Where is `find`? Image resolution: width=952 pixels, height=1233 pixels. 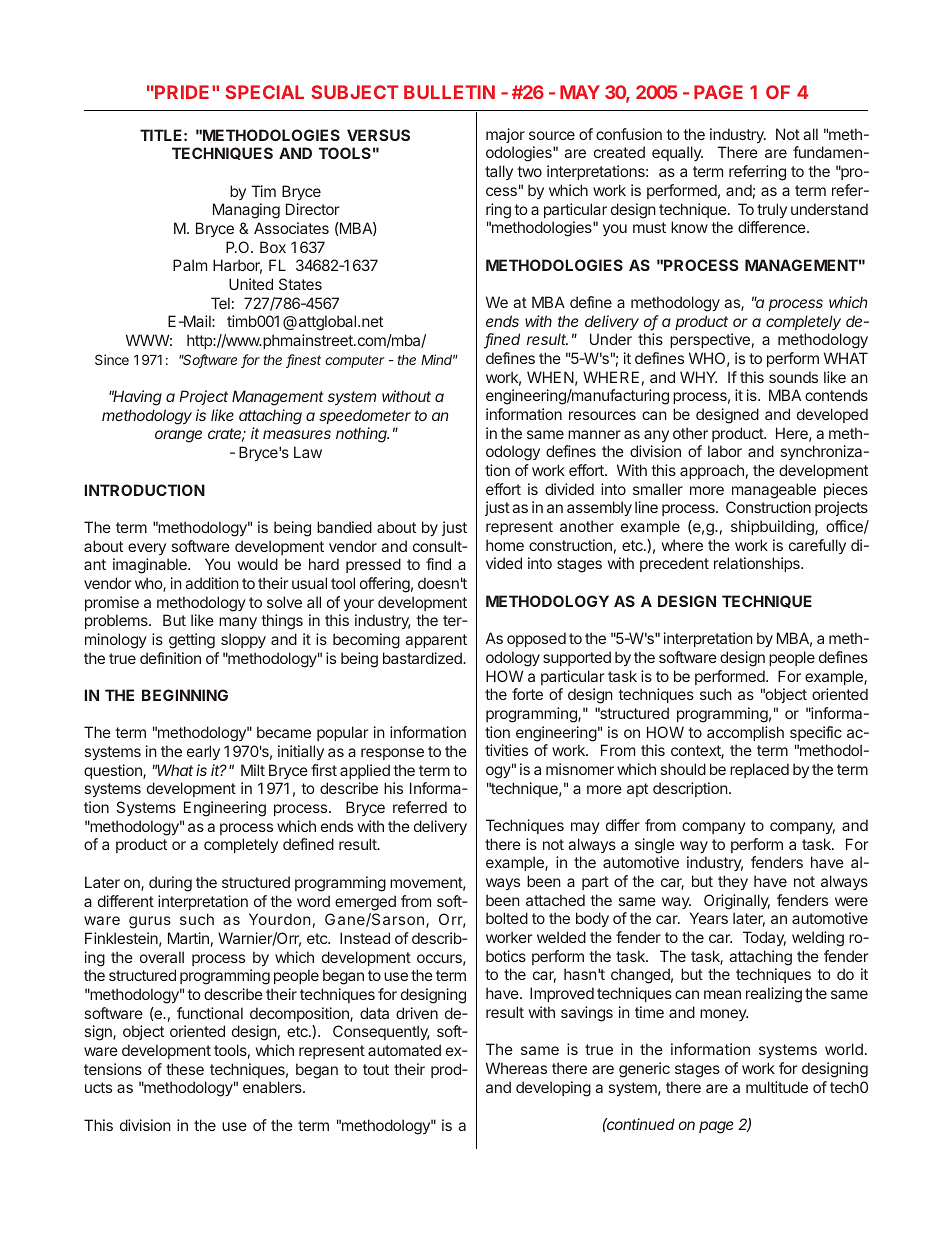 find is located at coordinates (438, 564).
